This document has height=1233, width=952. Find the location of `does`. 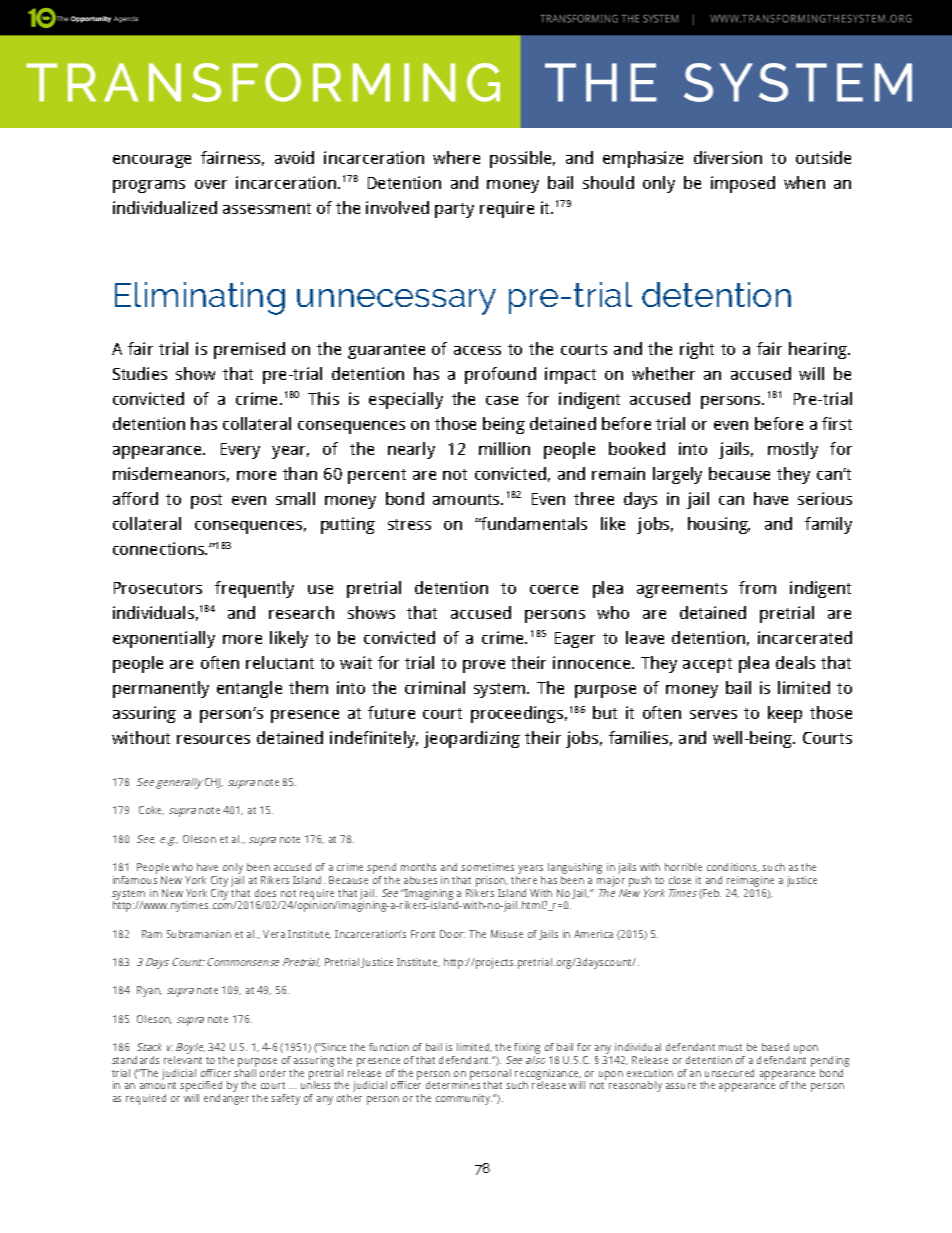

does is located at coordinates (265, 893).
